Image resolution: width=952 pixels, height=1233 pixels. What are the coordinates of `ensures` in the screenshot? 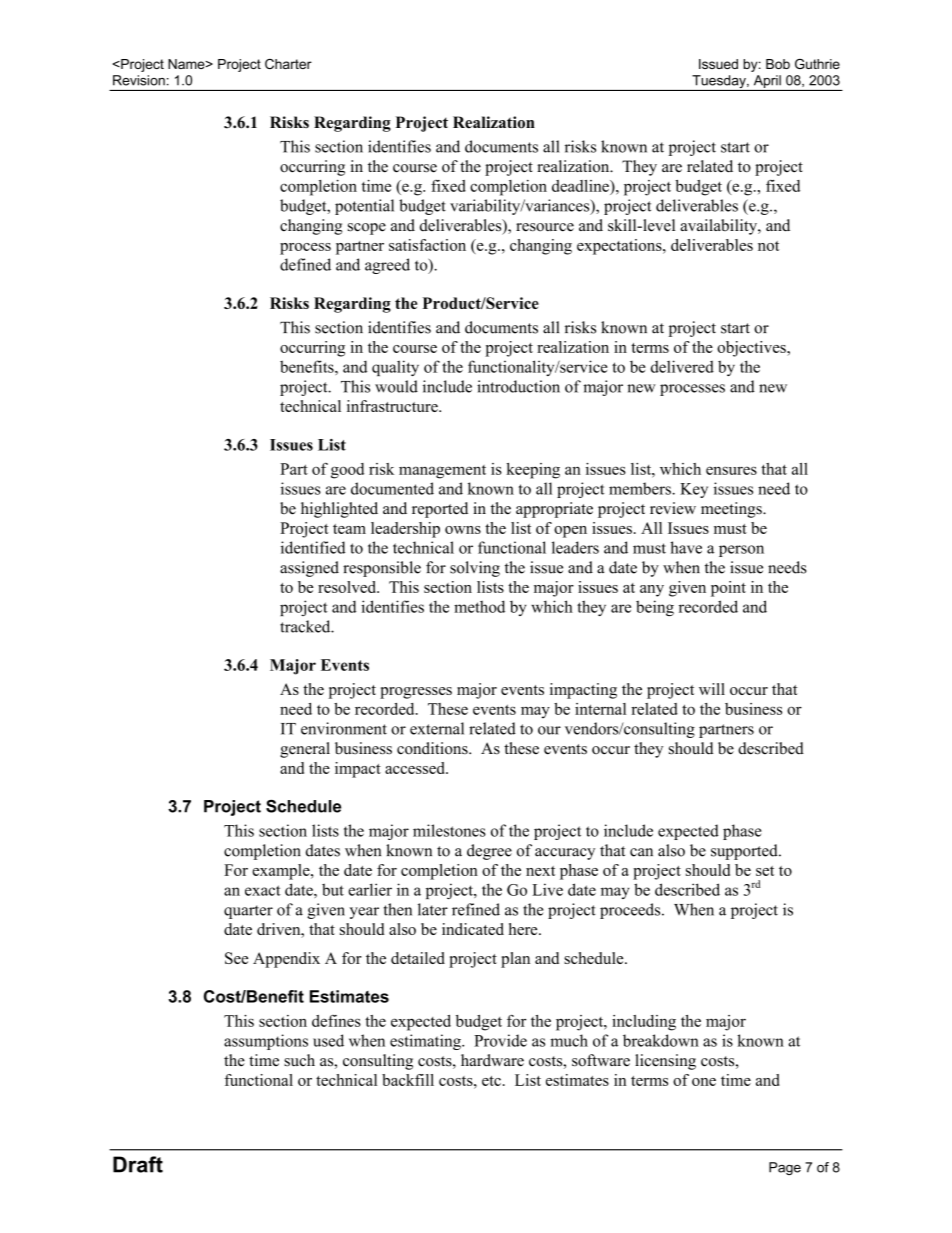 It's located at (731, 470).
